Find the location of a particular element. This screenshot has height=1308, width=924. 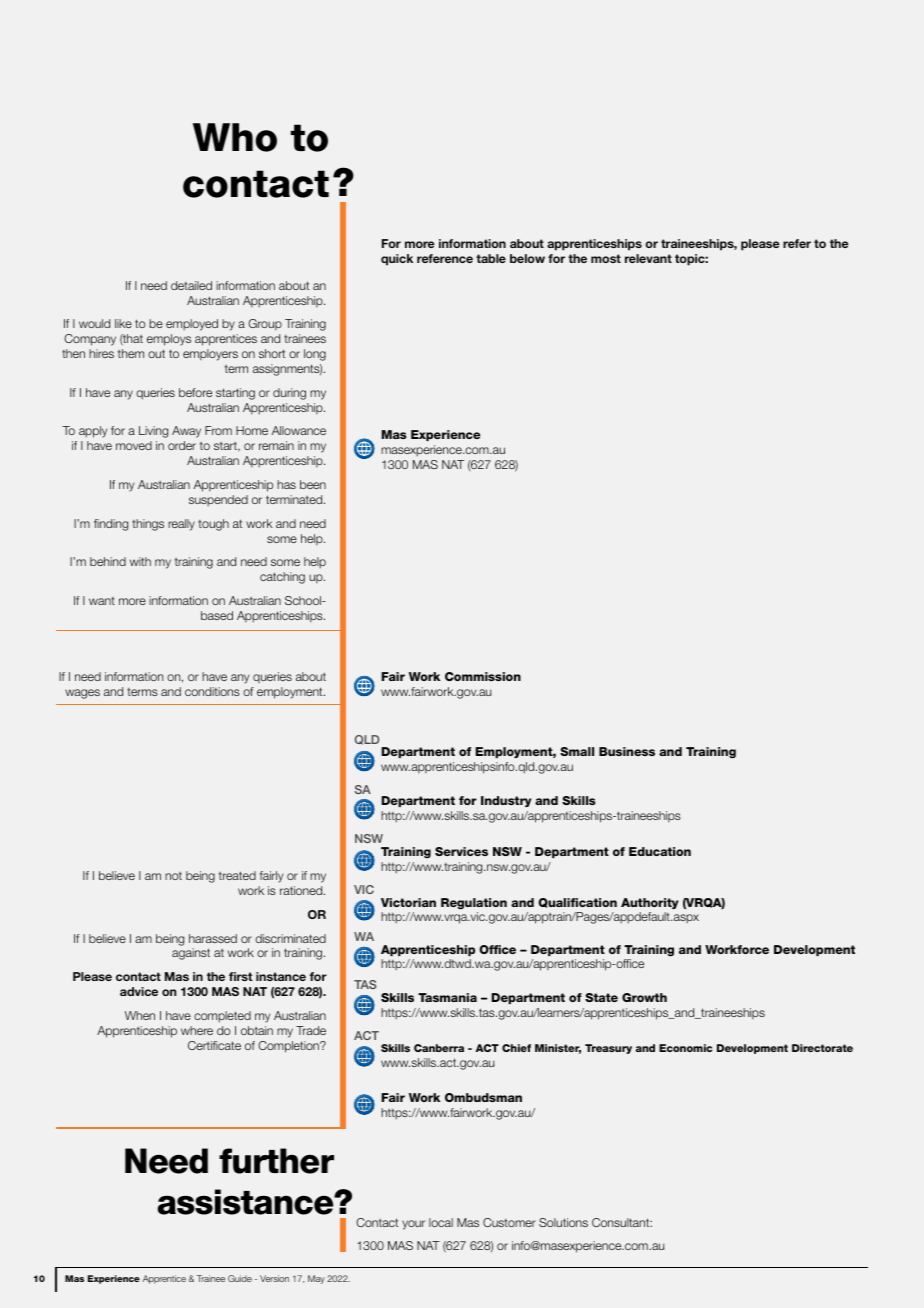

Business is located at coordinates (627, 751).
